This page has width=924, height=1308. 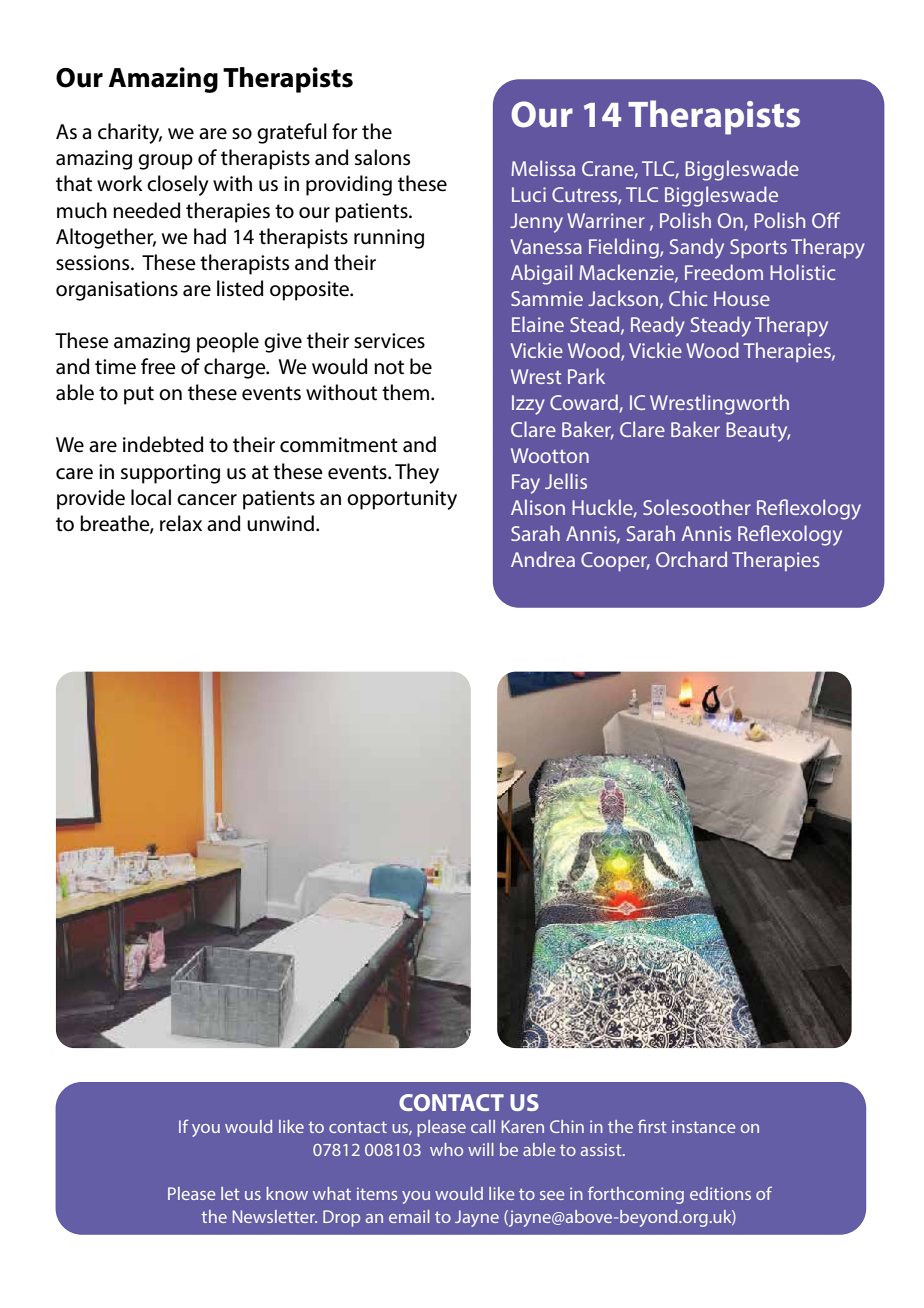 What do you see at coordinates (407, 392) in the page?
I see `them` at bounding box center [407, 392].
